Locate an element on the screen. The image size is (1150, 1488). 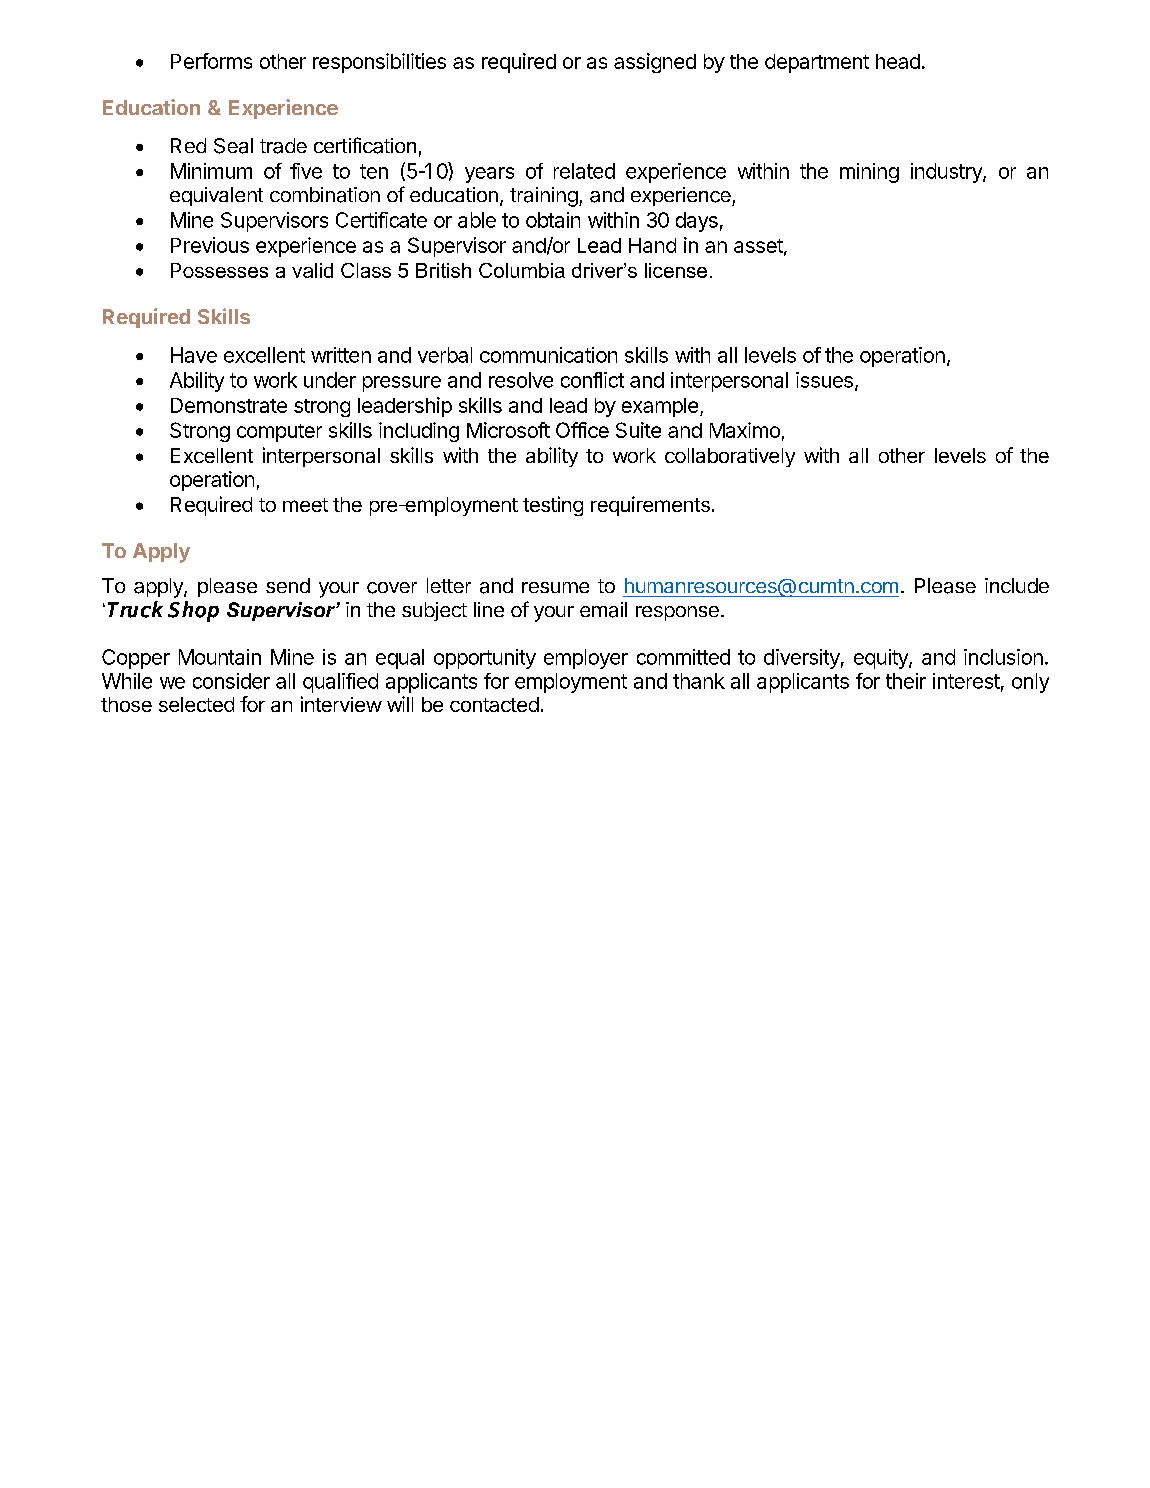
their is located at coordinates (906, 681).
